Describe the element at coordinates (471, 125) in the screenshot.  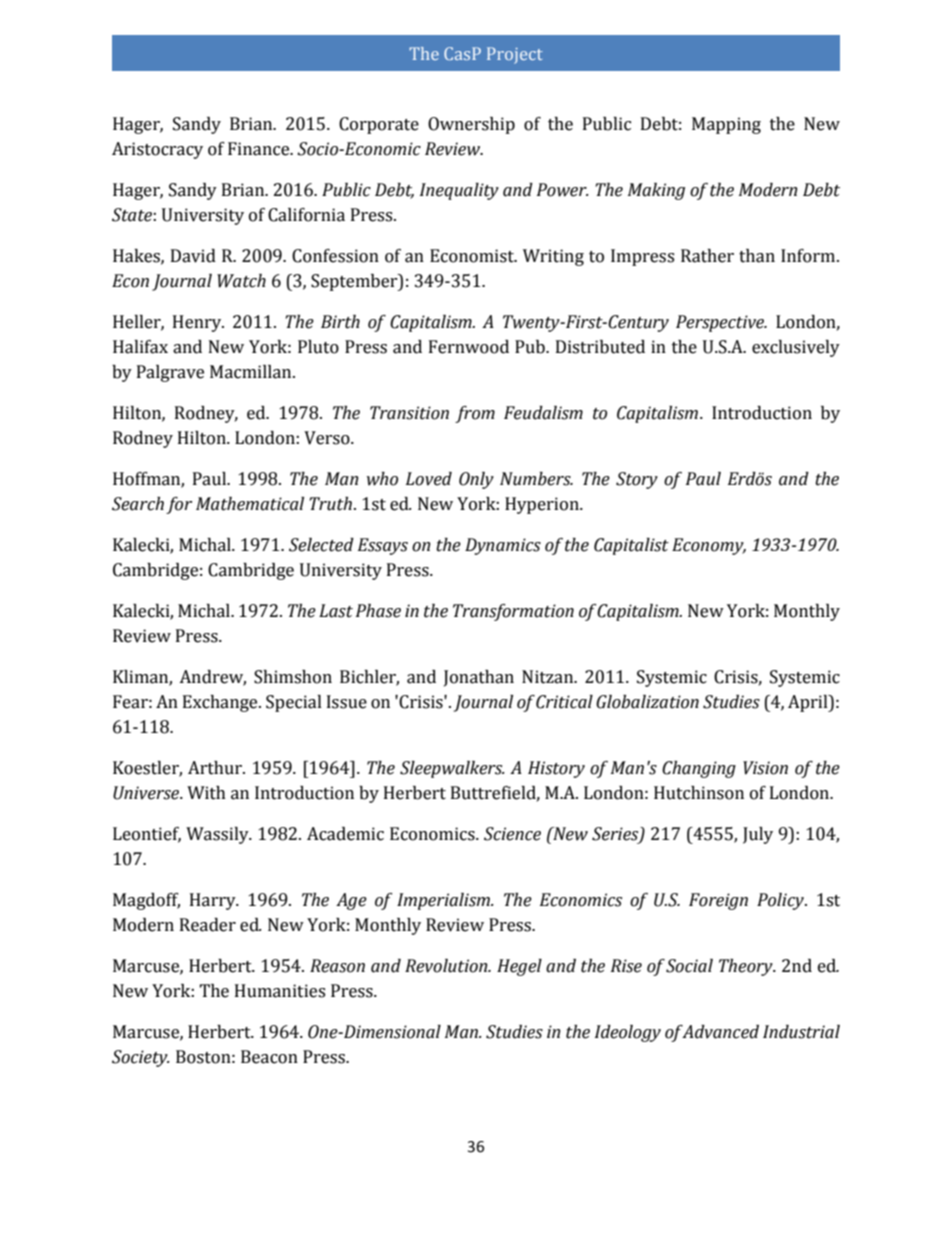
I see `Ownership` at that location.
